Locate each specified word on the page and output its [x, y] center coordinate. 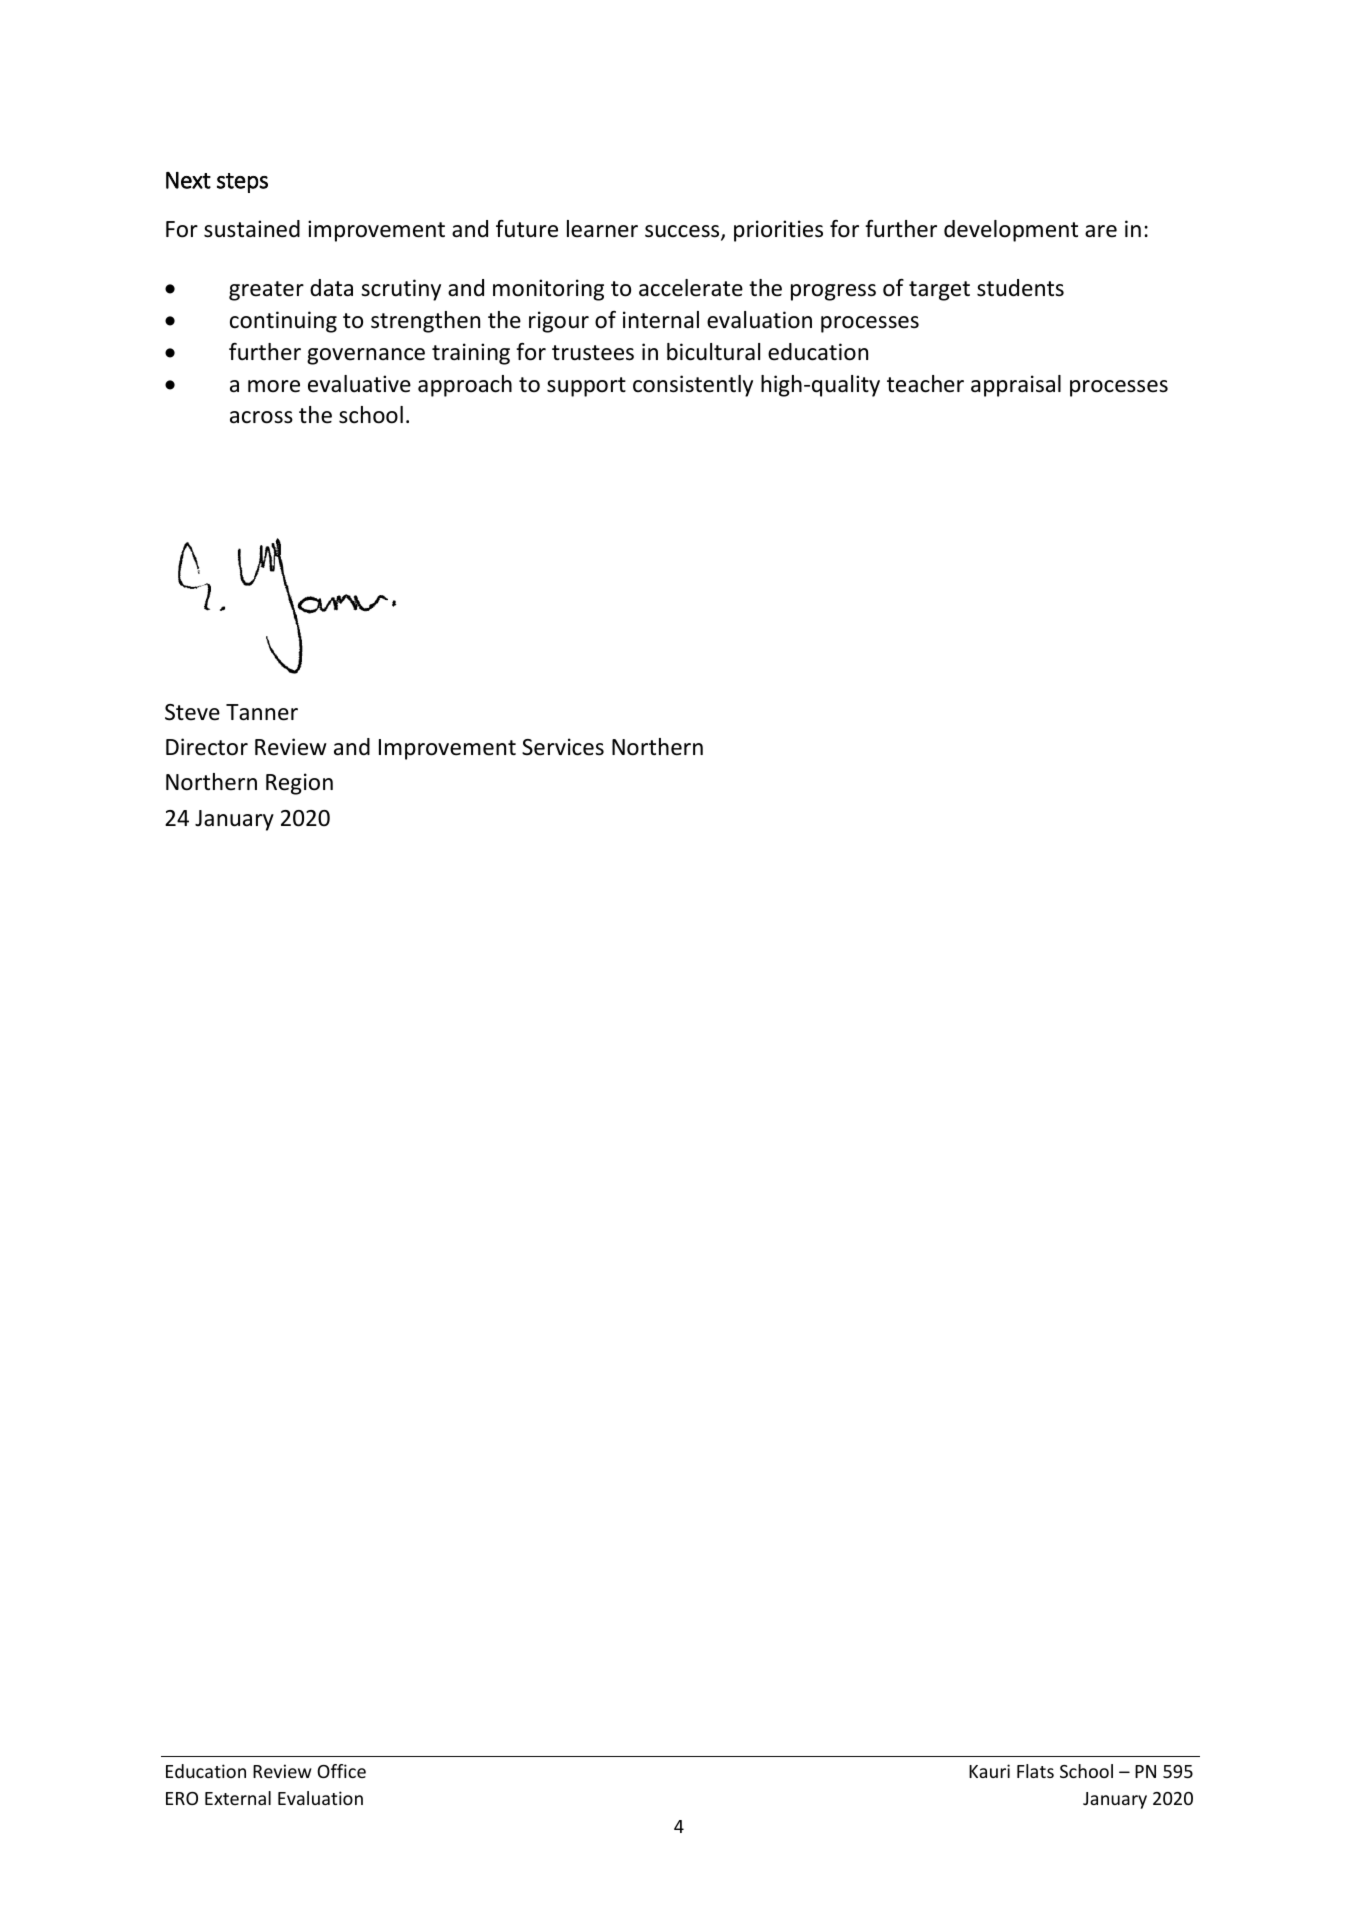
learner [602, 229]
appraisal [1016, 386]
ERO [182, 1798]
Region [299, 784]
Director [207, 747]
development [1011, 231]
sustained [252, 229]
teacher [925, 384]
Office [341, 1771]
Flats [1035, 1771]
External [238, 1798]
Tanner [262, 712]
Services [563, 747]
